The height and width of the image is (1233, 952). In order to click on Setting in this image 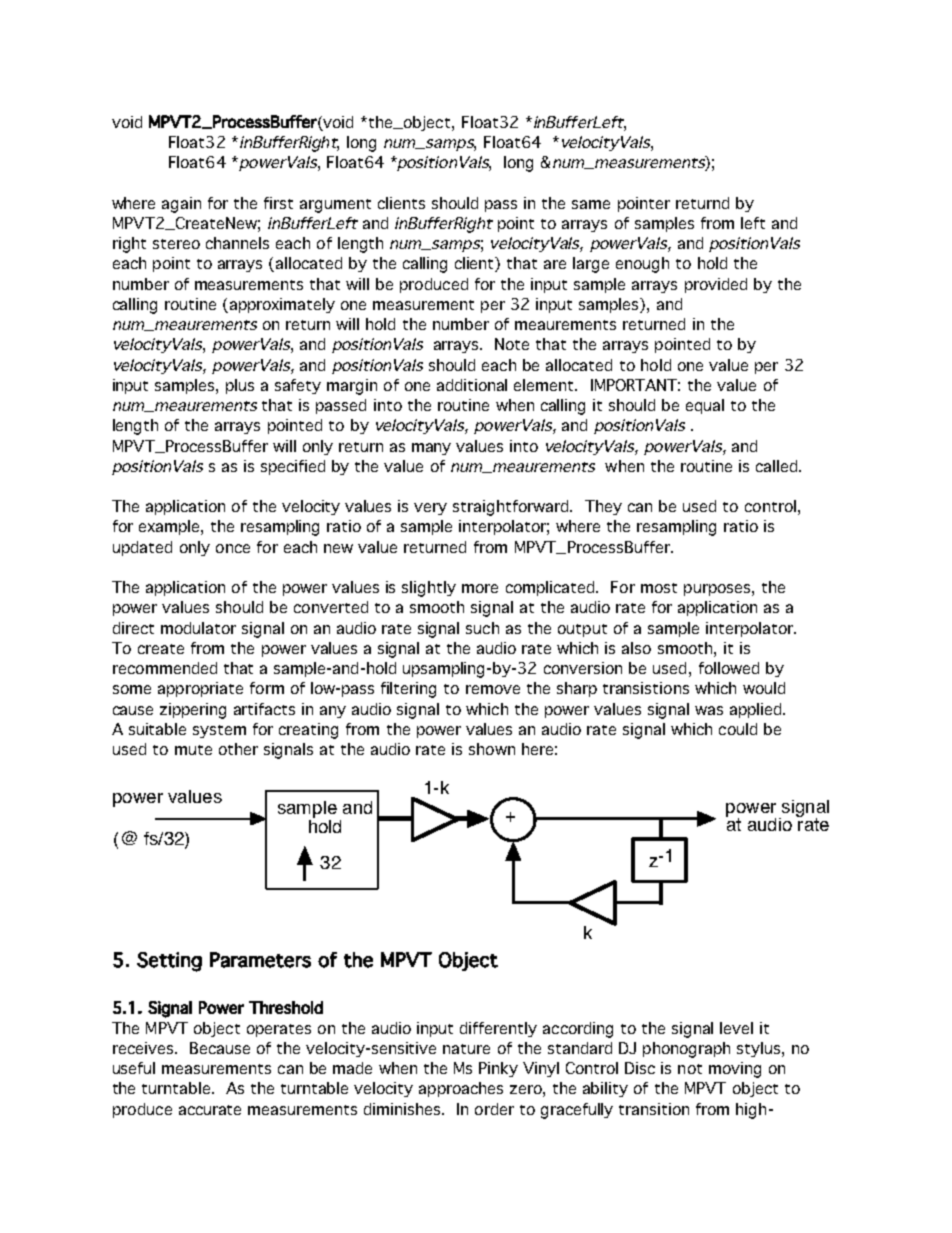, I will do `click(169, 962)`.
